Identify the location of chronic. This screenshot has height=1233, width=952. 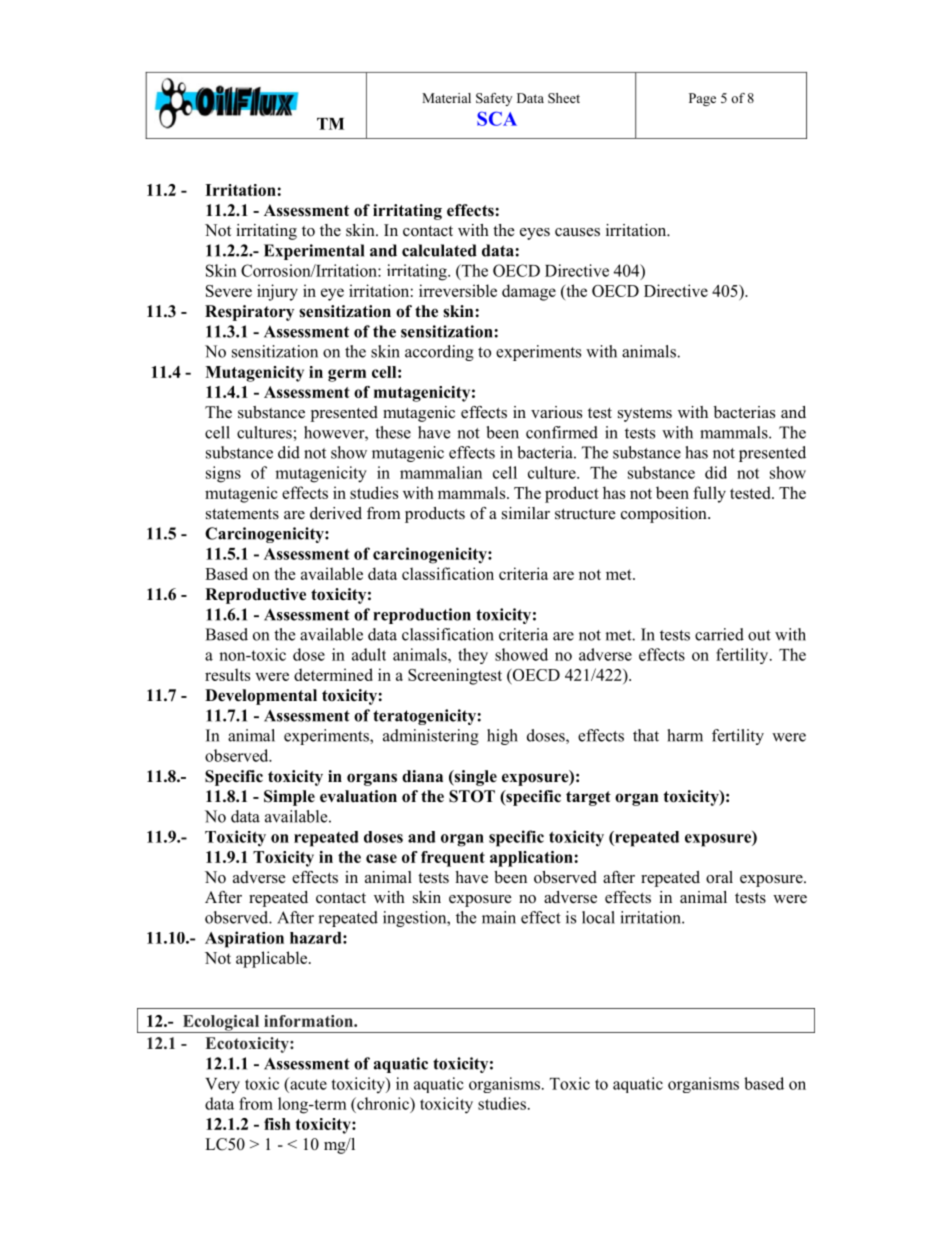
(383, 1103).
